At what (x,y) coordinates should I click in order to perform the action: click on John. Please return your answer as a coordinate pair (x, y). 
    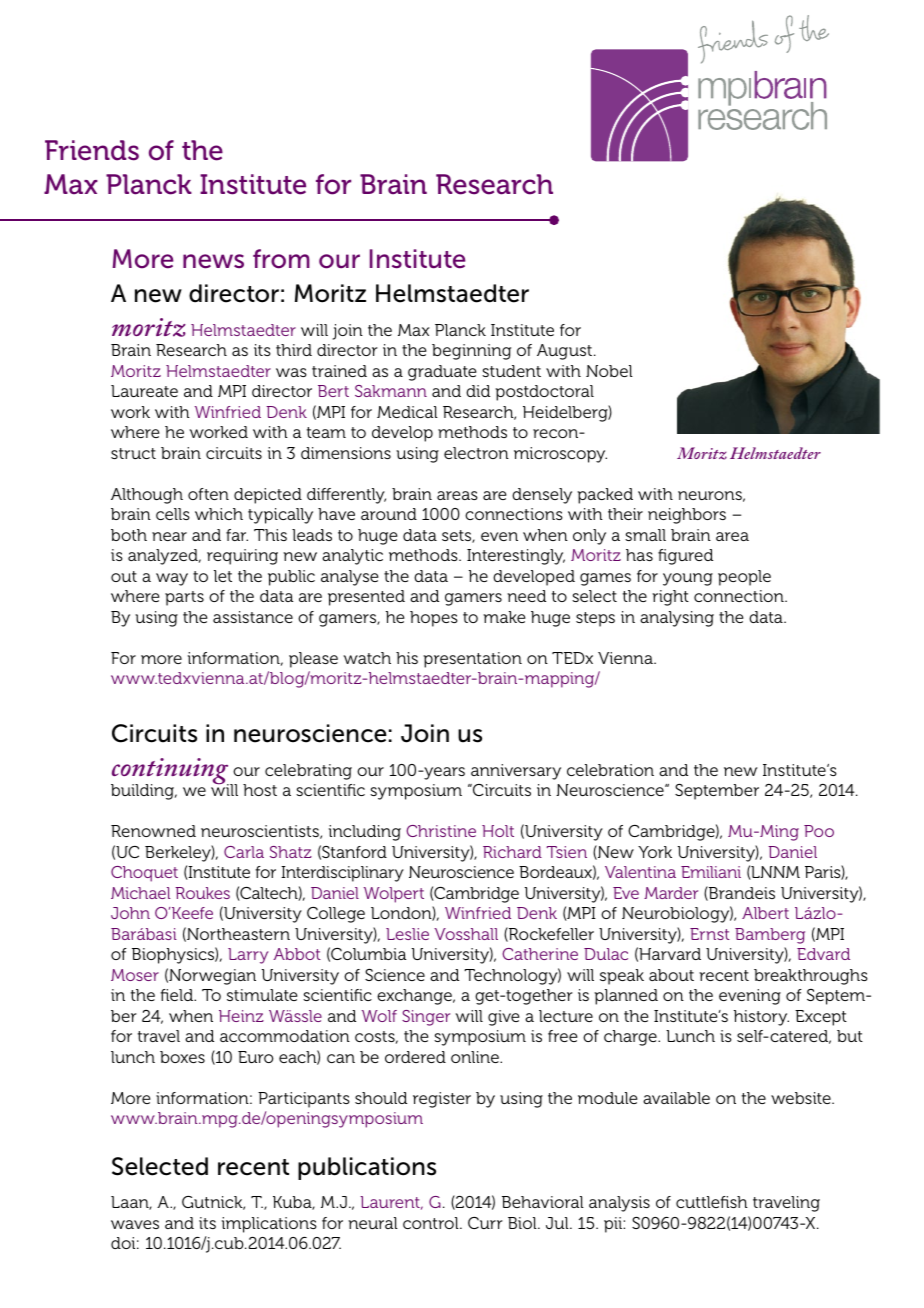
    Looking at the image, I should click on (130, 913).
